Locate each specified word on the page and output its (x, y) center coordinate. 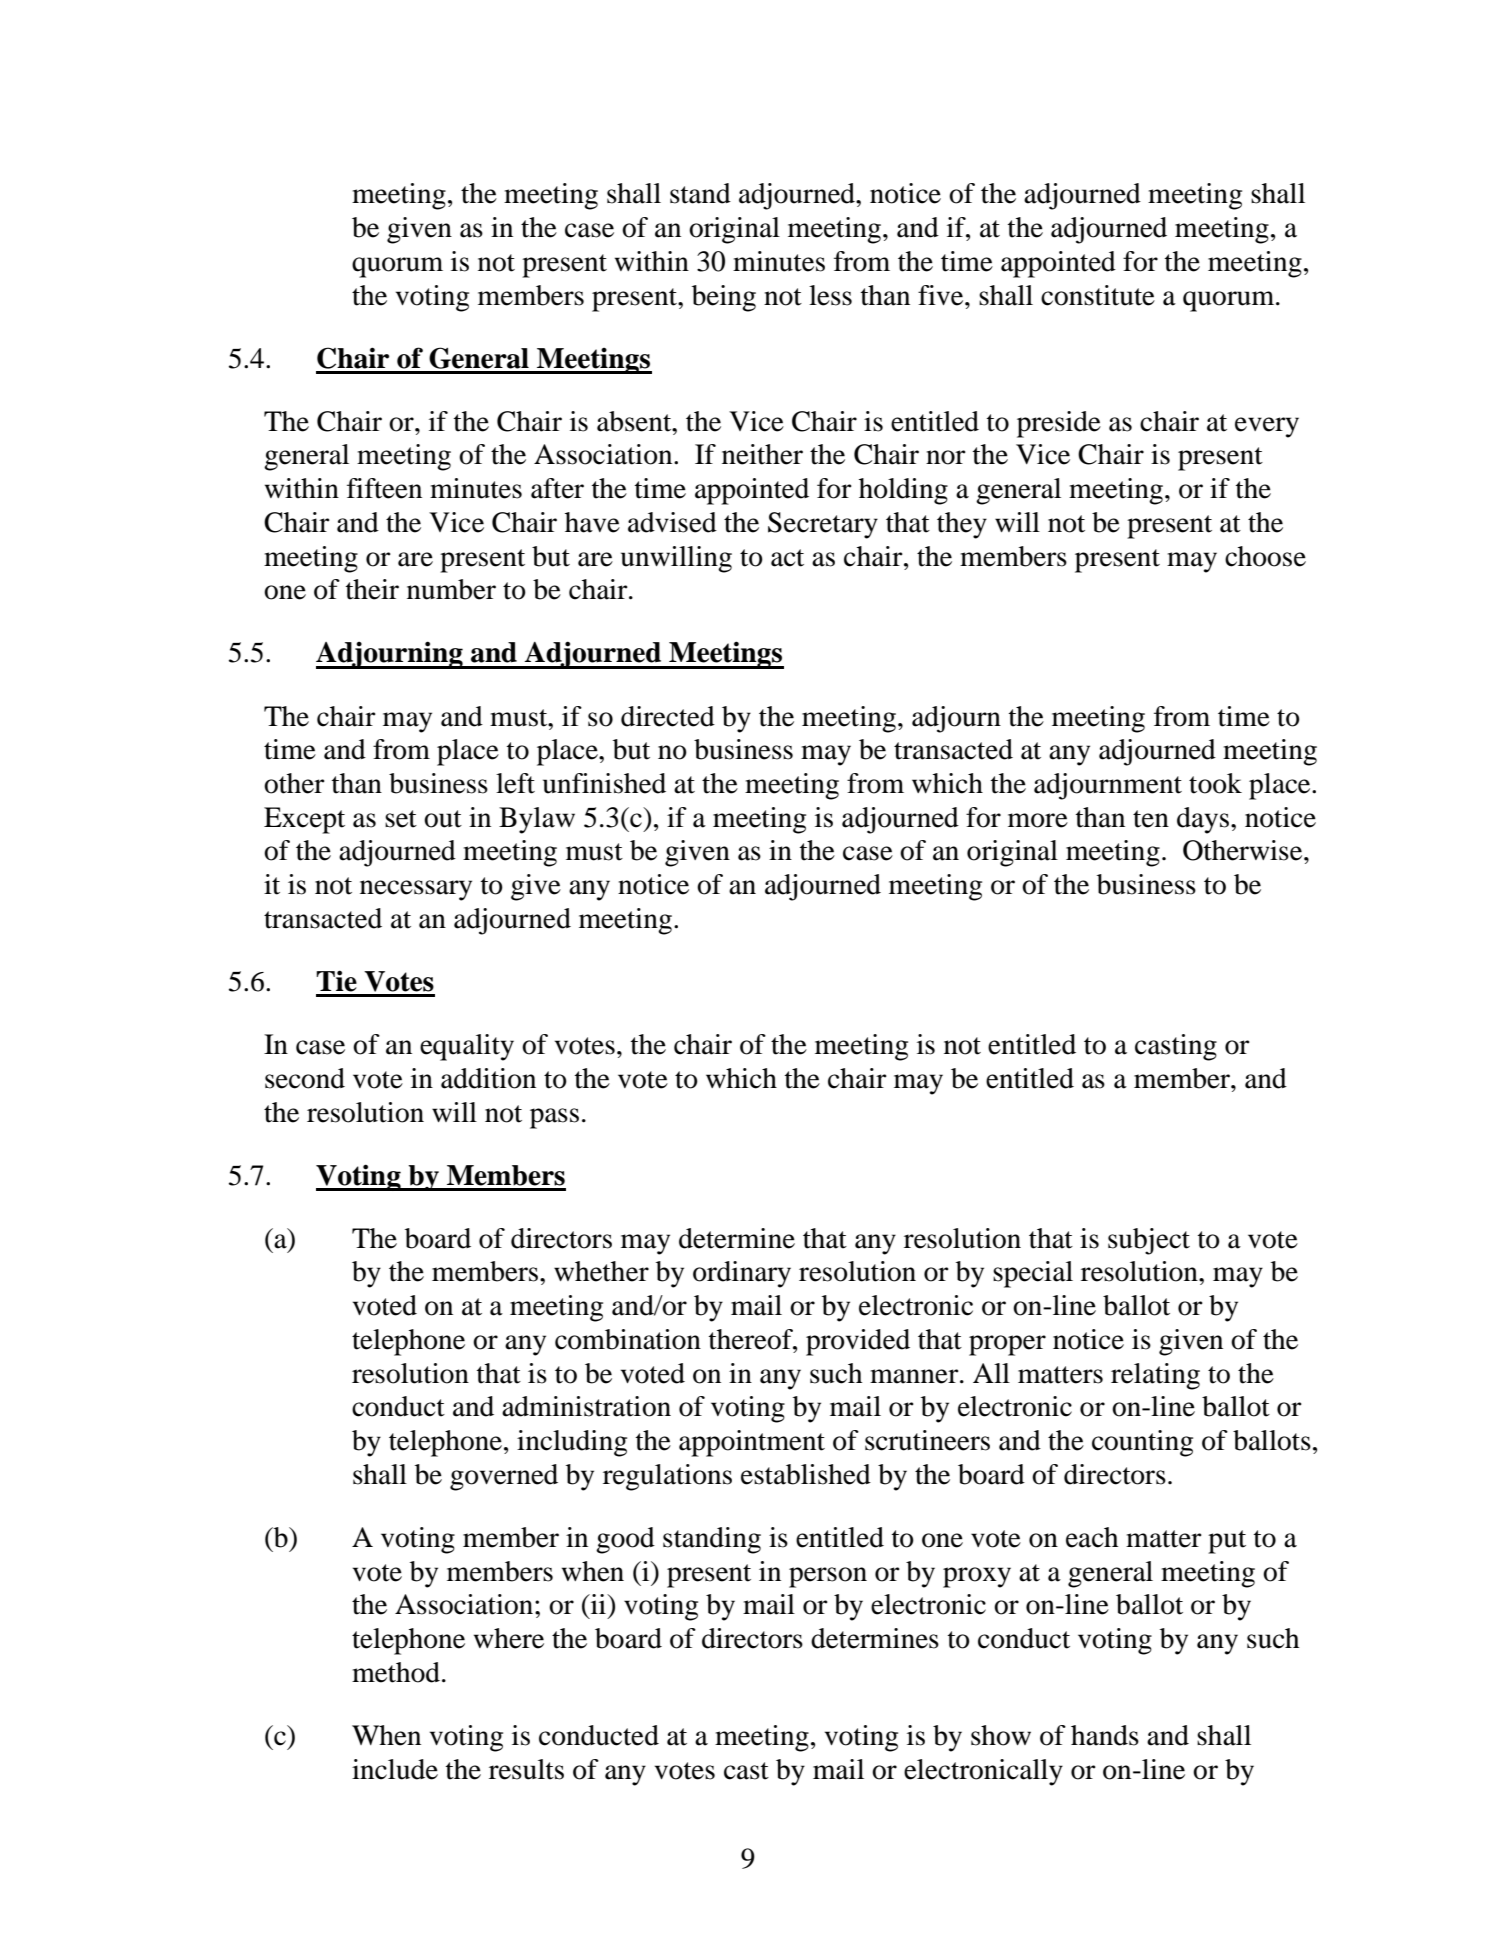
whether (601, 1271)
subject (1149, 1241)
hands (1105, 1735)
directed (668, 716)
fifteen (384, 488)
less (830, 295)
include (395, 1769)
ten (1151, 819)
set (401, 819)
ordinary (742, 1274)
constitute (1098, 295)
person (828, 1577)
